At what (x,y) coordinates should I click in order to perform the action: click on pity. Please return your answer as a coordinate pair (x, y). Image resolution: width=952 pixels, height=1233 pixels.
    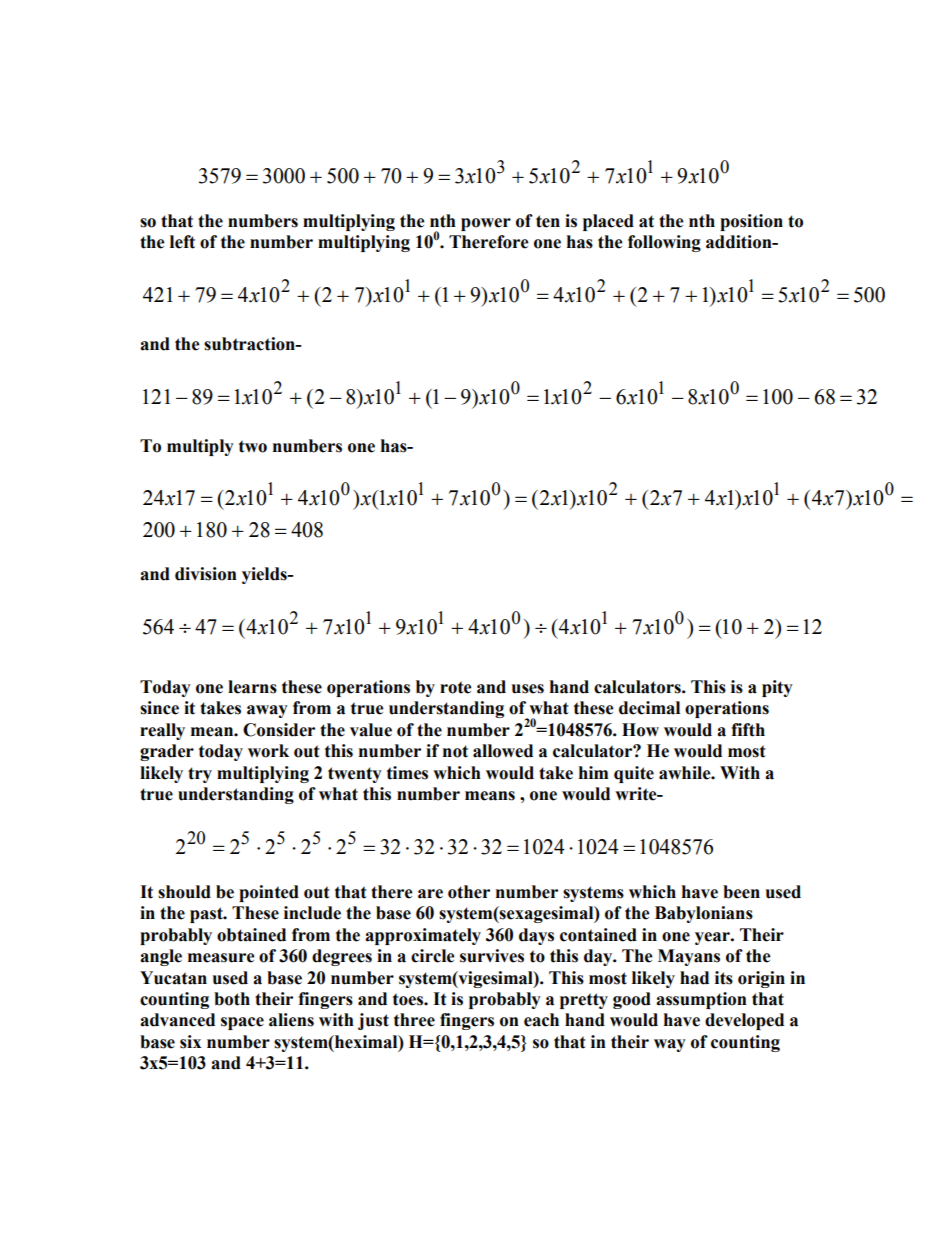
    Looking at the image, I should click on (777, 688).
